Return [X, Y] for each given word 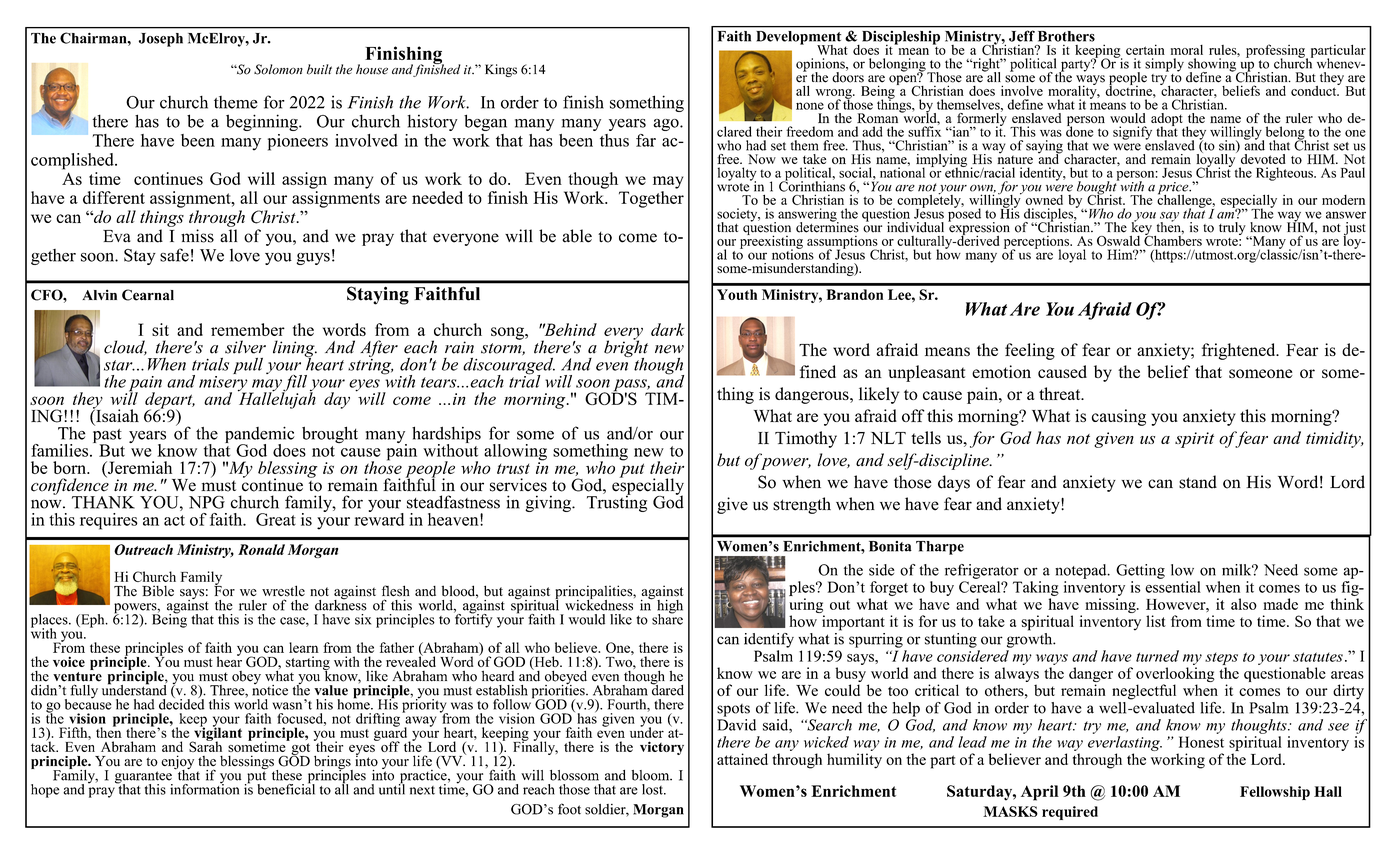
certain [1145, 49]
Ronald [261, 549]
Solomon [278, 69]
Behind [570, 329]
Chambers [1173, 239]
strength [802, 505]
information [204, 788]
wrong [835, 95]
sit [160, 329]
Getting [1140, 571]
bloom [651, 775]
